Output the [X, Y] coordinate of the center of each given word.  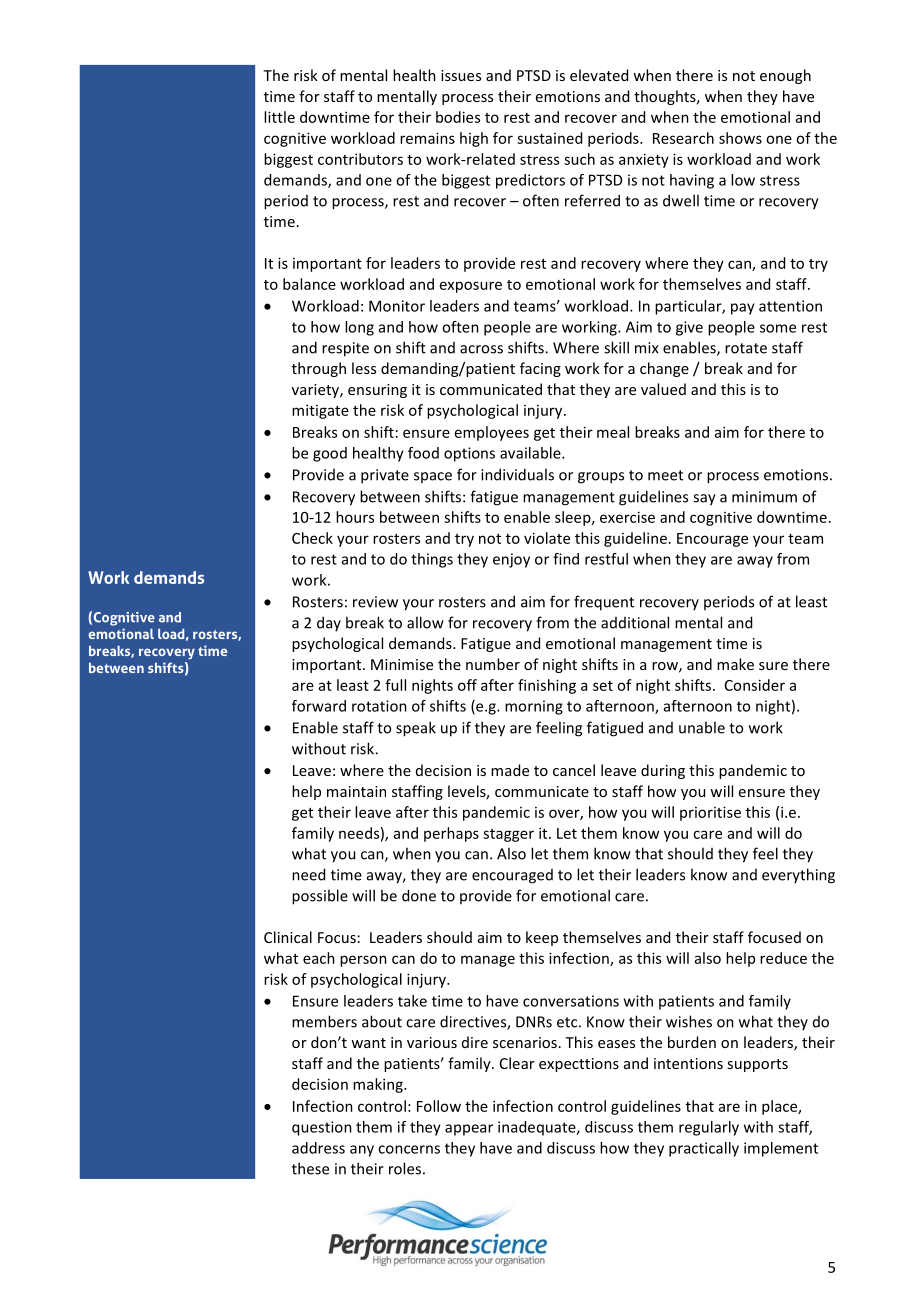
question [322, 1128]
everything [798, 876]
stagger [508, 835]
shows [740, 138]
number [493, 664]
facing [540, 369]
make [735, 664]
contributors [360, 159]
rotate [746, 348]
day [329, 623]
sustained [549, 138]
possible [320, 897]
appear [469, 1130]
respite [345, 349]
